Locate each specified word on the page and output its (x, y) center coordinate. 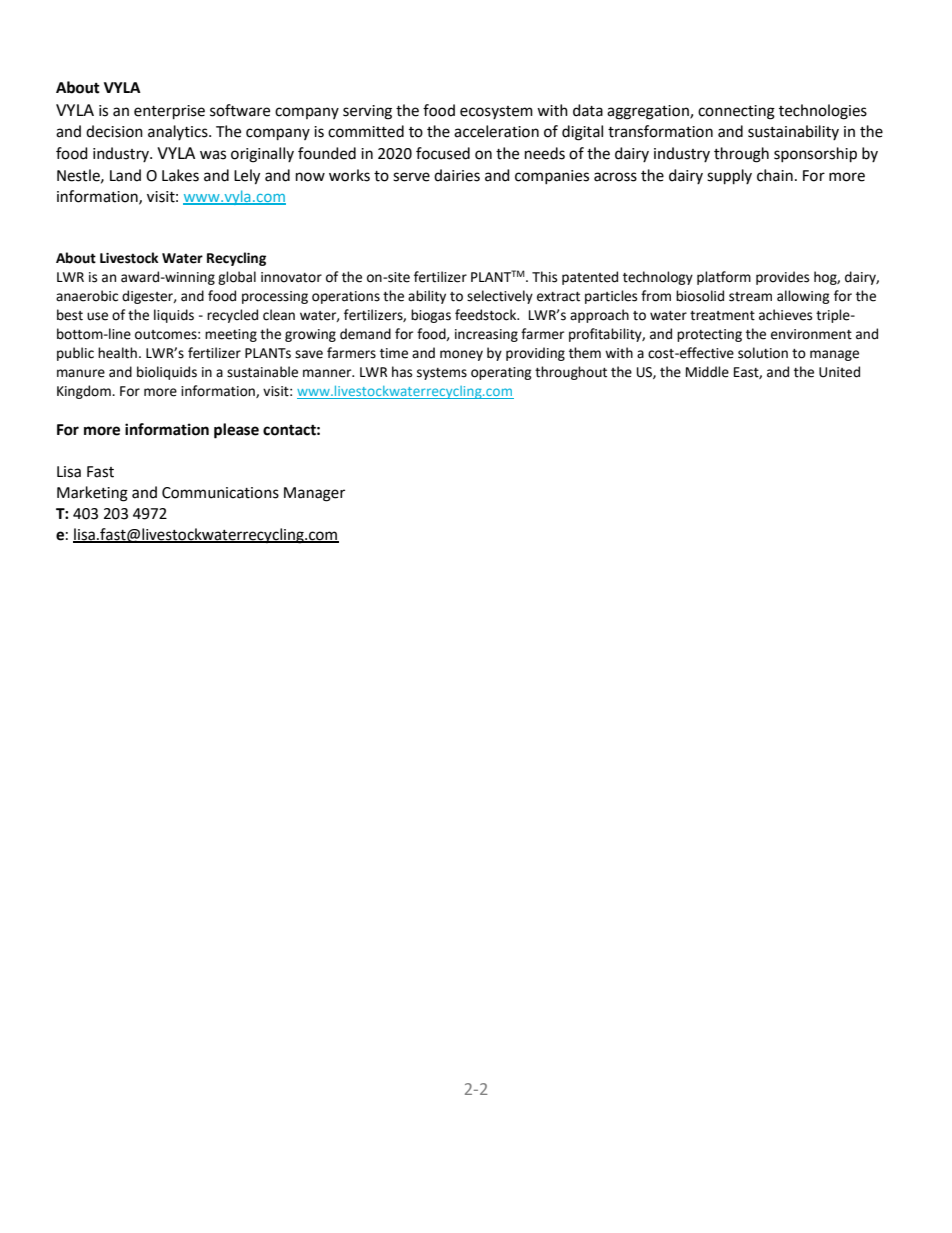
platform (724, 278)
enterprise (169, 112)
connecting (736, 112)
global (237, 278)
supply (729, 177)
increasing (486, 335)
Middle (707, 372)
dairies (457, 175)
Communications (220, 493)
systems (442, 374)
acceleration (496, 131)
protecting (709, 335)
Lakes (180, 175)
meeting (231, 335)
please (236, 431)
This (544, 277)
